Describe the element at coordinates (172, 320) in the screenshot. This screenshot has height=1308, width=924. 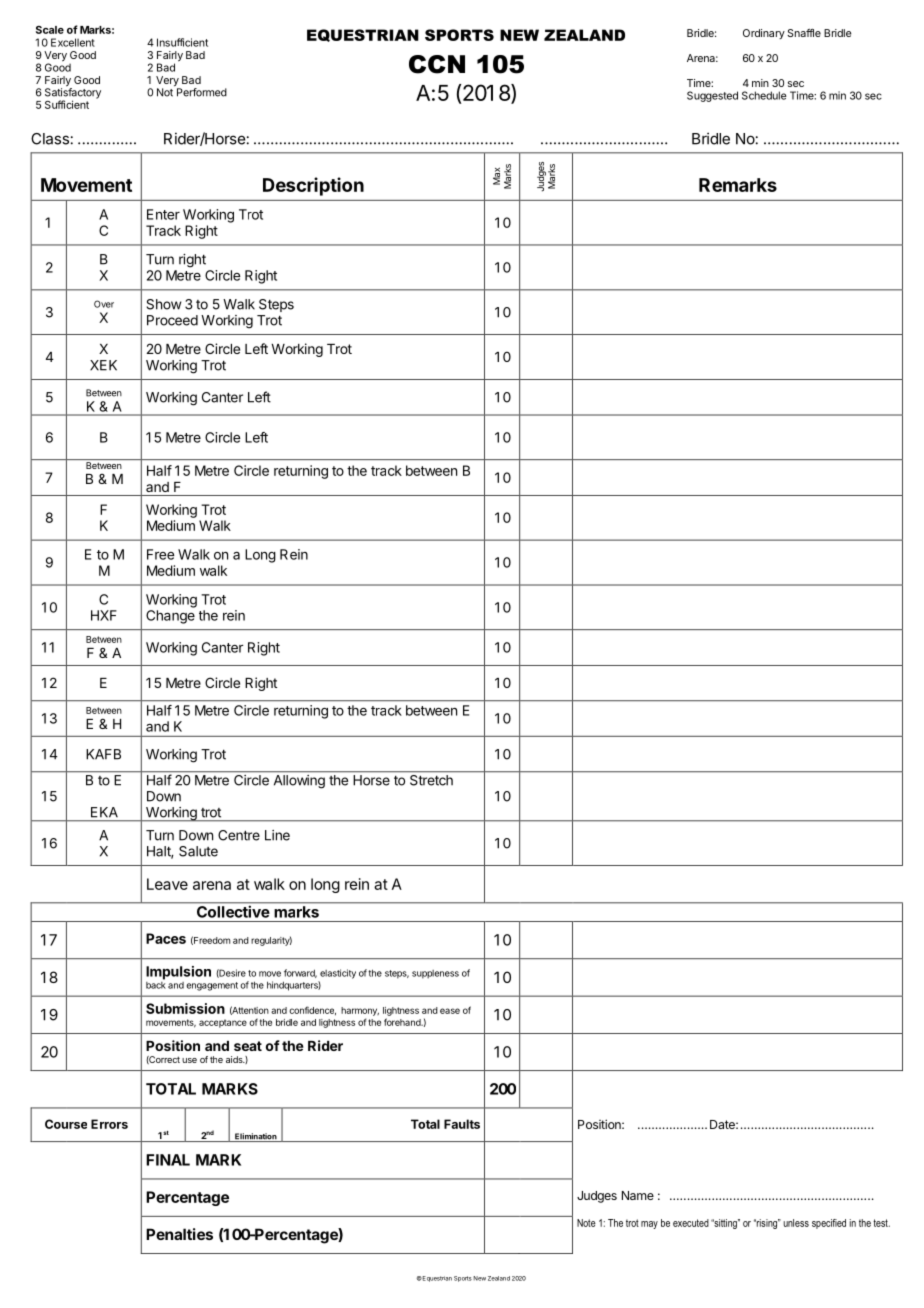
I see `Proceed` at that location.
